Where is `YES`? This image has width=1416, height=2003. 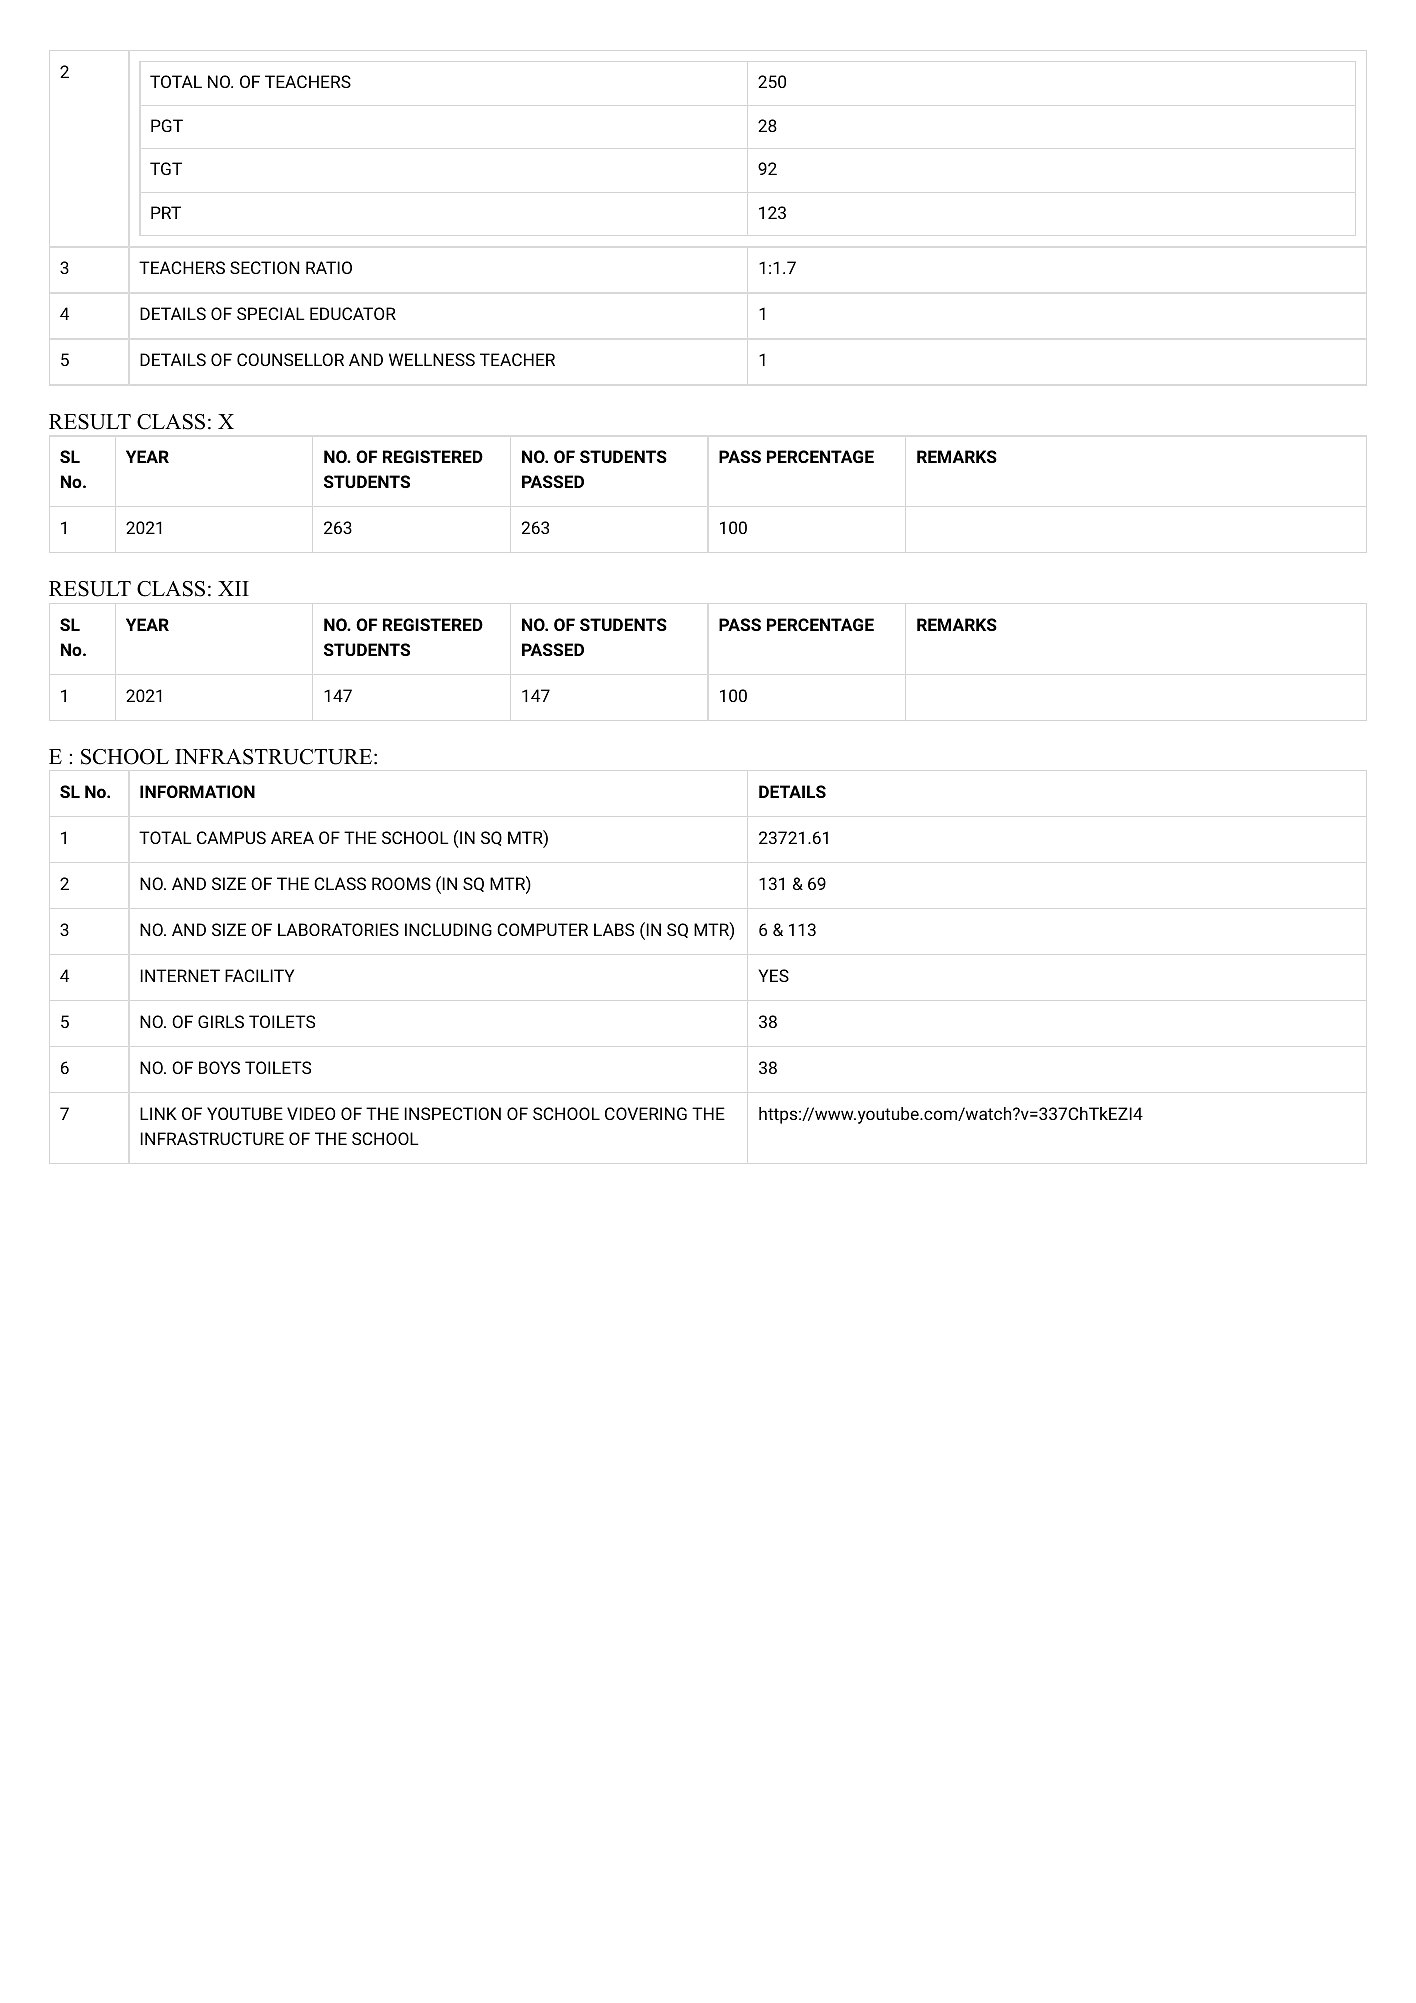 YES is located at coordinates (773, 975).
